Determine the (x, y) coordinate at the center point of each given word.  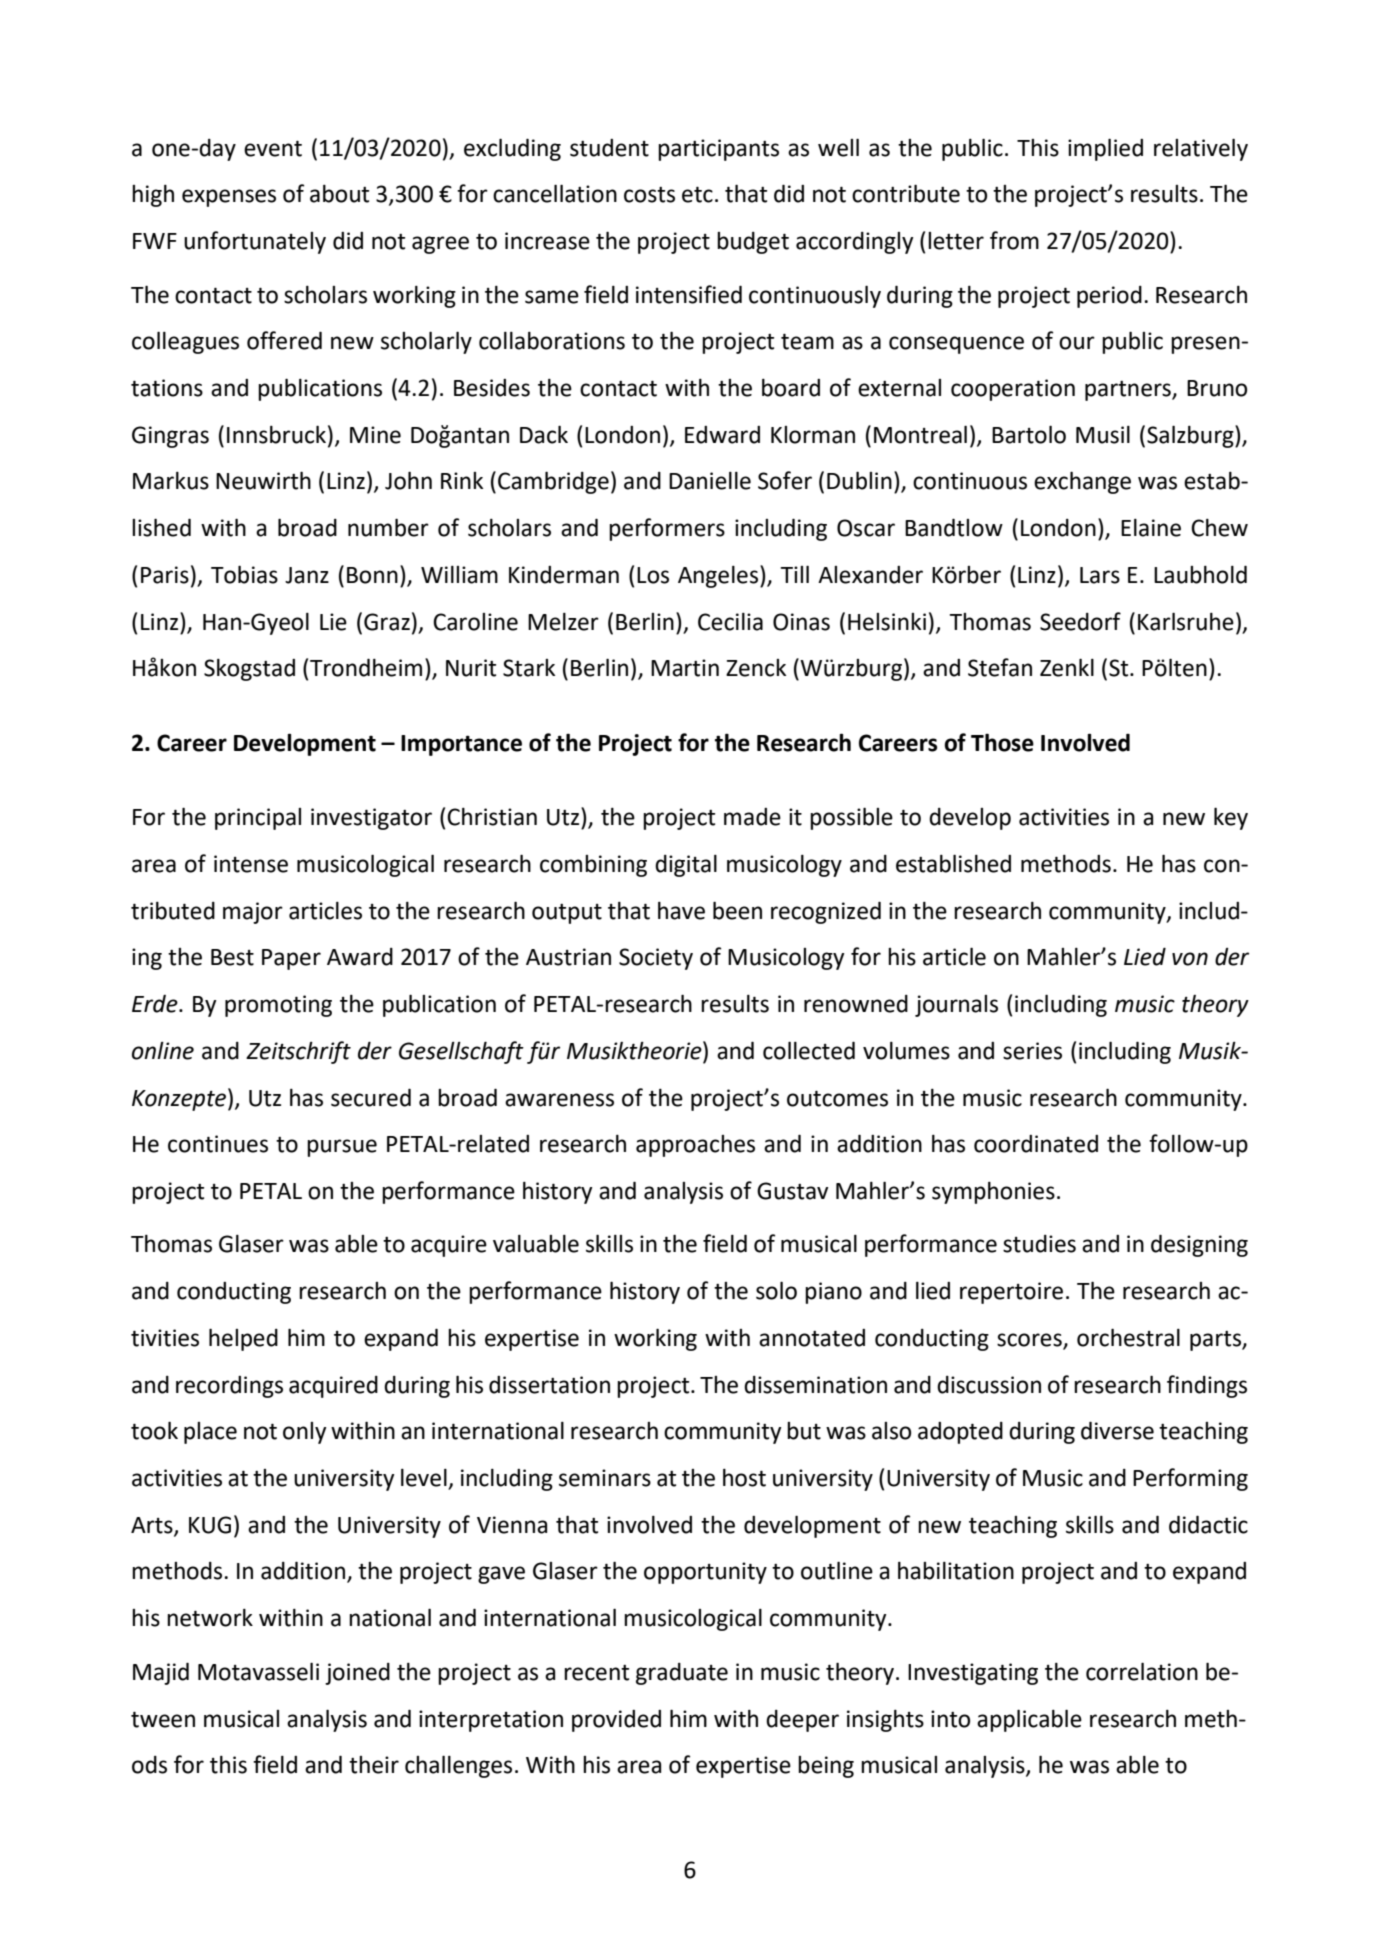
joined (357, 1674)
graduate (682, 1674)
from (1014, 240)
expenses (229, 198)
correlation (1142, 1671)
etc (697, 194)
